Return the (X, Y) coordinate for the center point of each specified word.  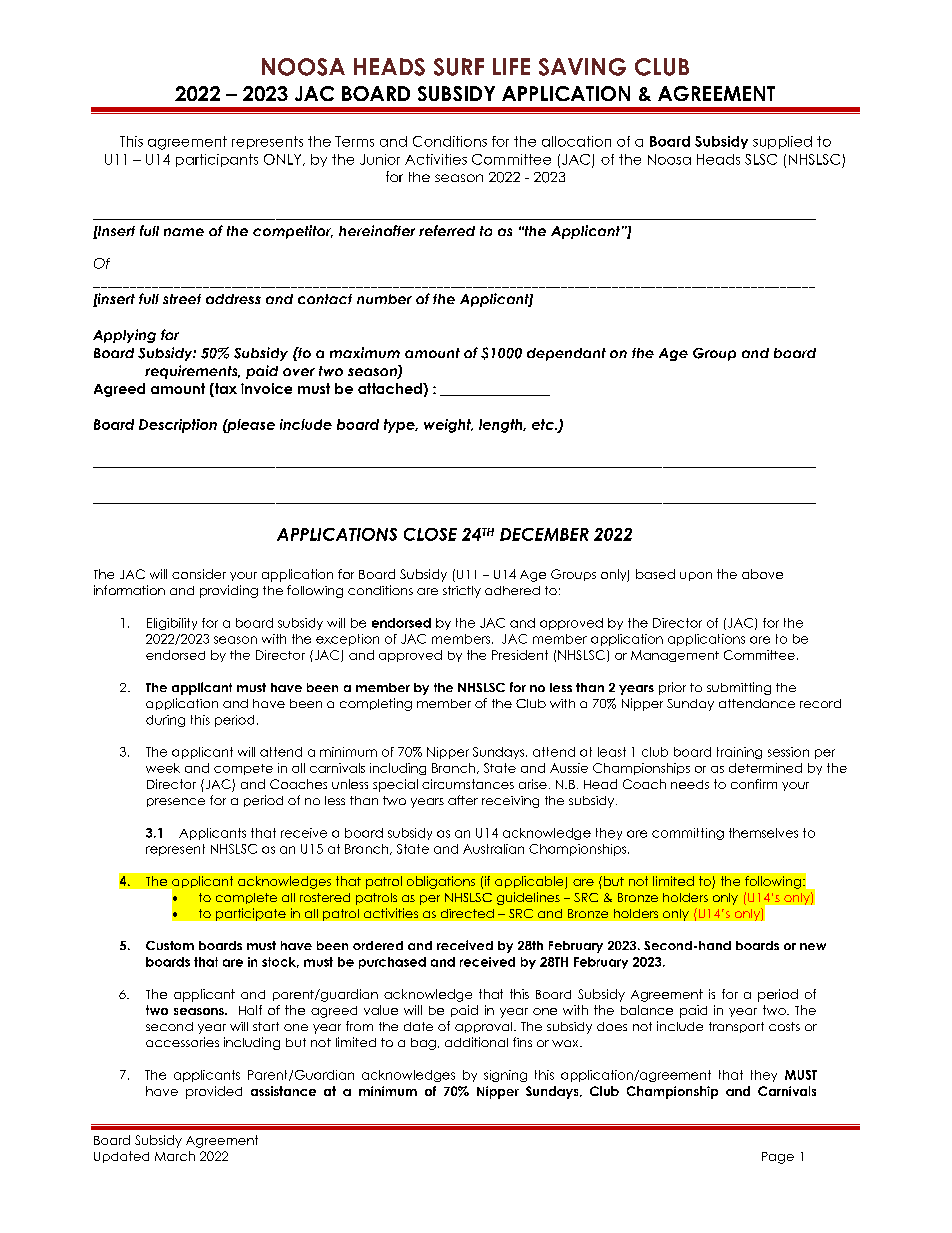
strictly (462, 592)
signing (505, 1076)
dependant (566, 354)
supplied (782, 142)
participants (217, 160)
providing (229, 591)
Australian (493, 849)
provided (214, 1092)
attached (391, 388)
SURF (459, 67)
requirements (192, 372)
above (762, 574)
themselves (763, 833)
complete (246, 898)
